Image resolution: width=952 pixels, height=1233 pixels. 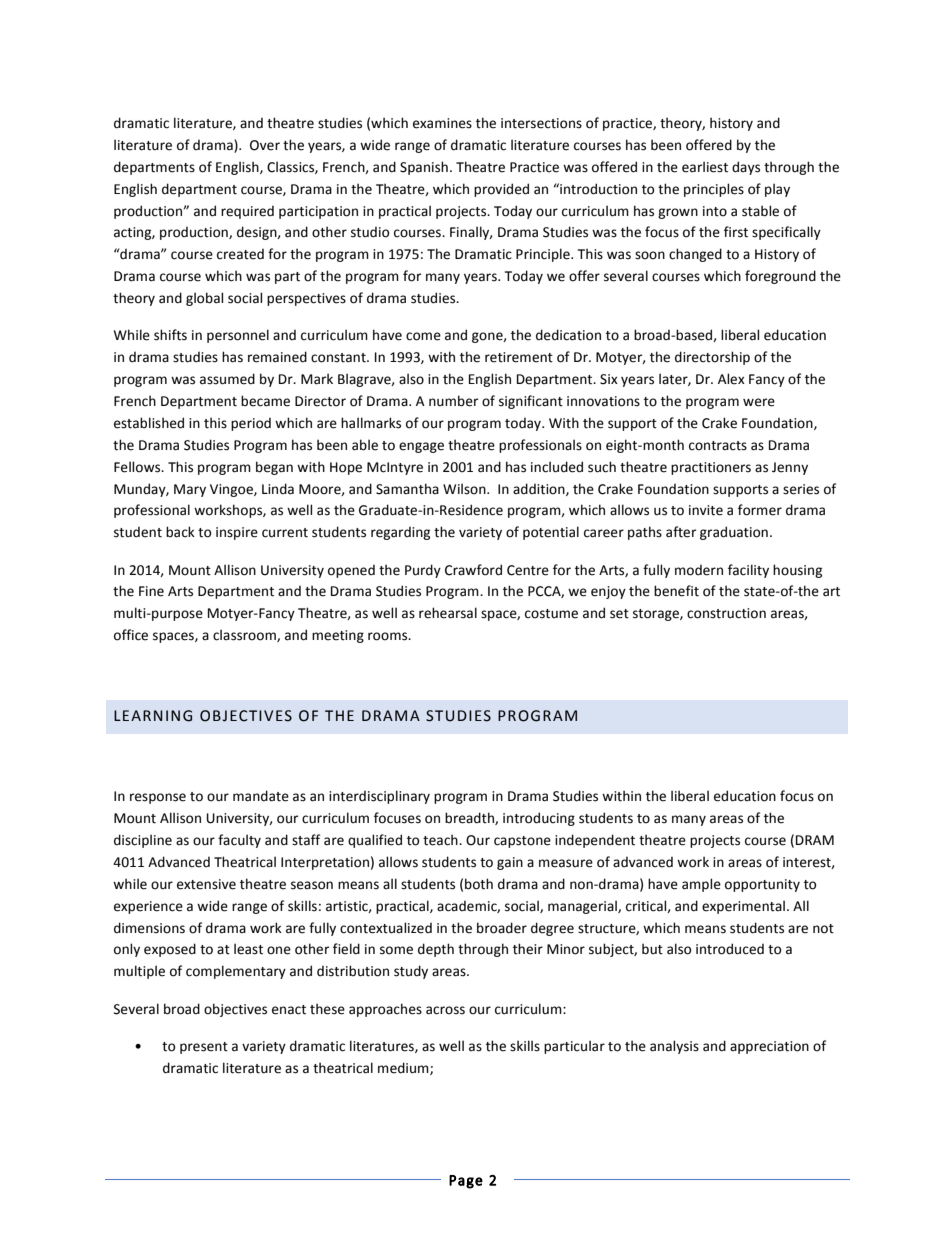 What do you see at coordinates (746, 168) in the screenshot?
I see `days` at bounding box center [746, 168].
